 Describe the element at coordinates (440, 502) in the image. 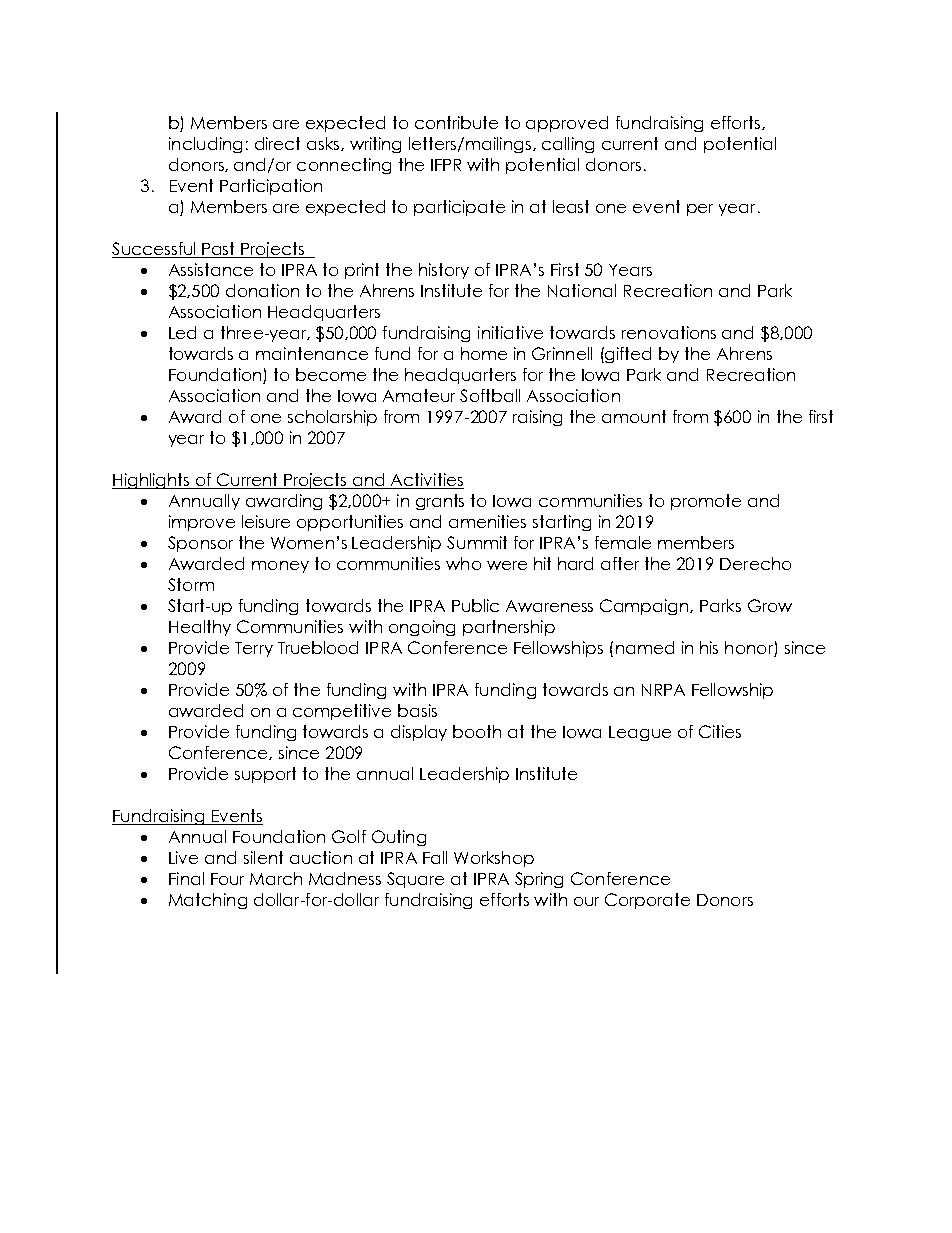

I see `grants` at that location.
